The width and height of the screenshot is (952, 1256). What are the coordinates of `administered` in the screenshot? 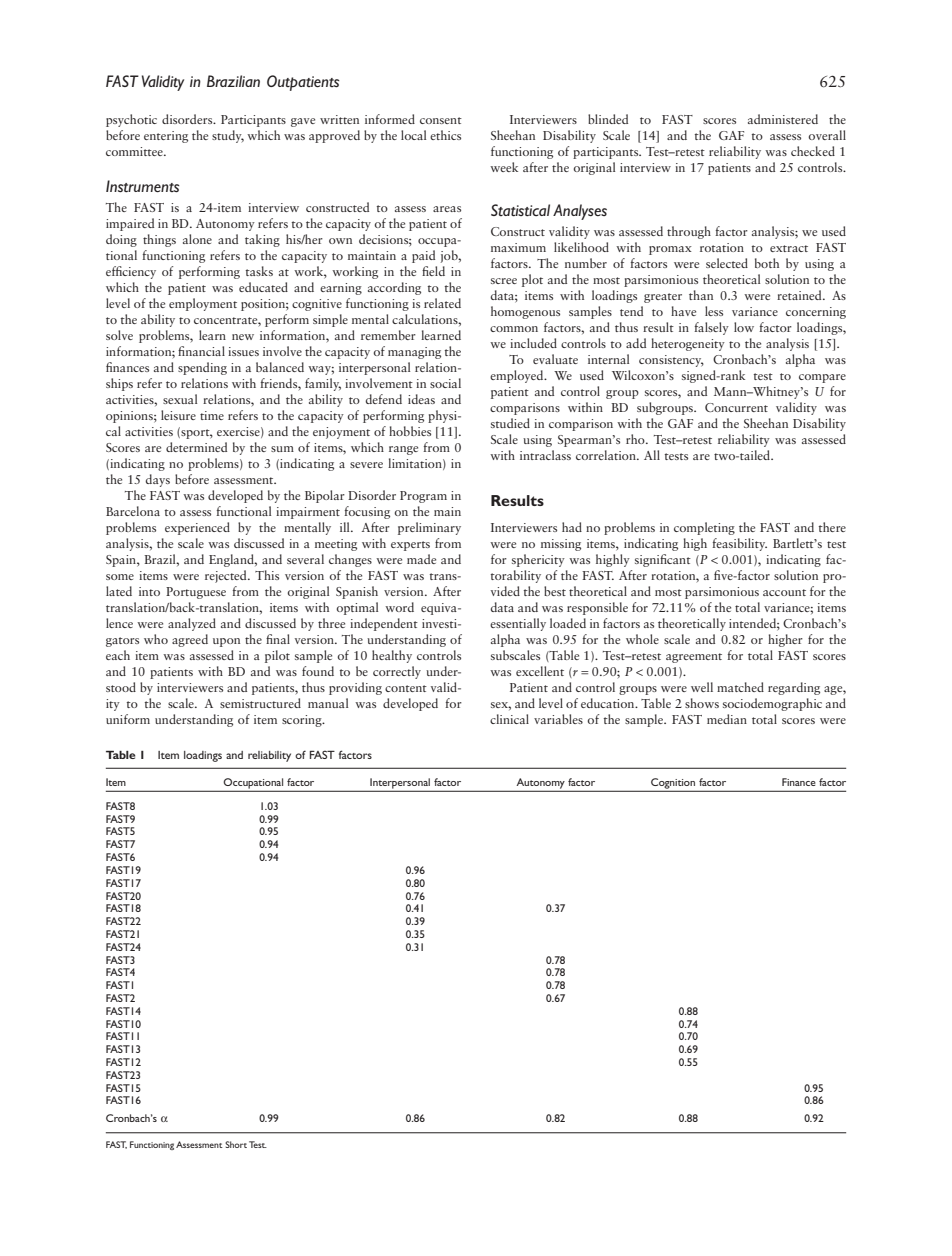 It's located at (783, 119).
